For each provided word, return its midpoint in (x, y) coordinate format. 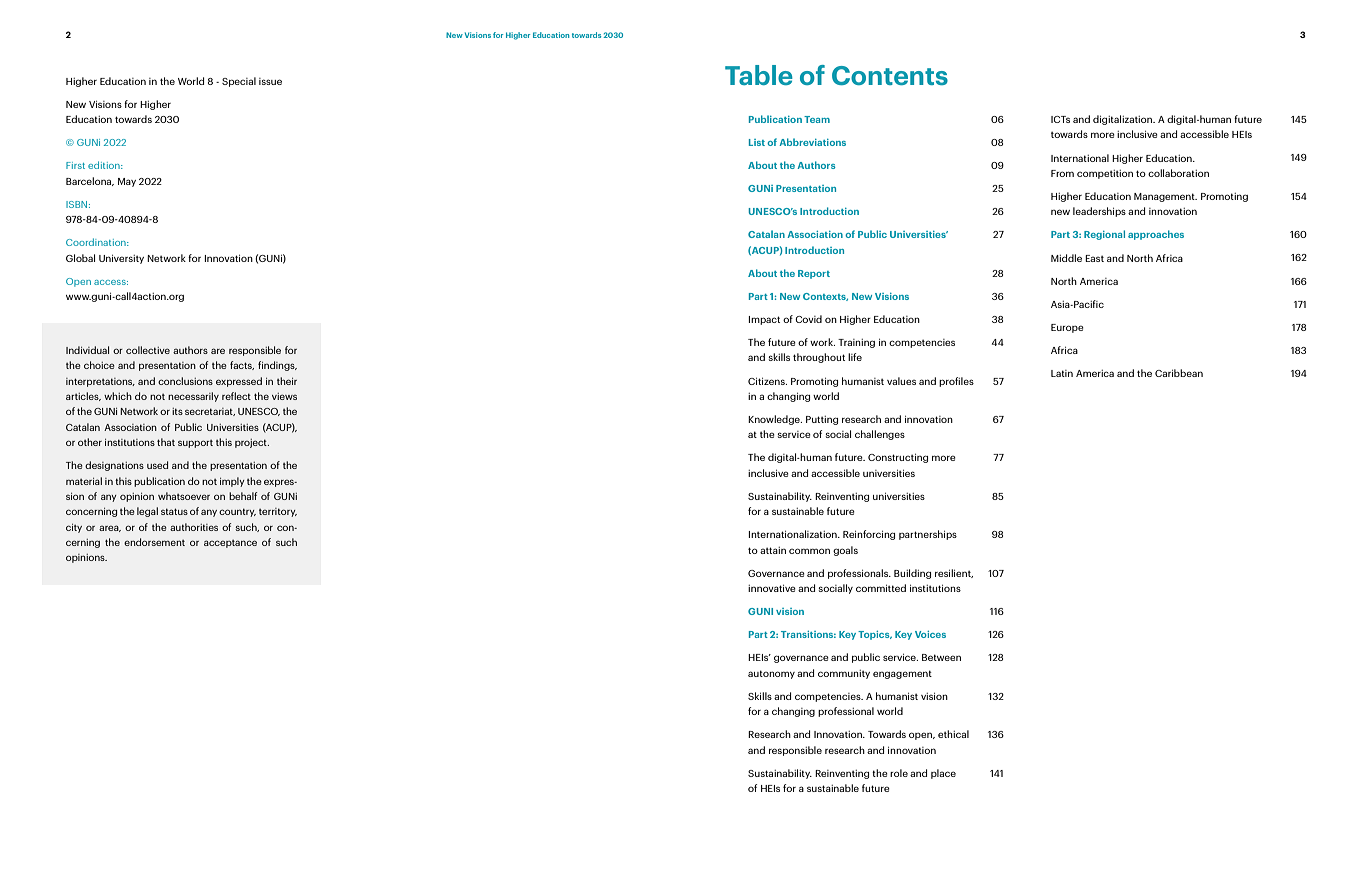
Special (239, 82)
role (899, 773)
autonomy (771, 674)
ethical (953, 734)
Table (759, 75)
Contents (890, 75)
